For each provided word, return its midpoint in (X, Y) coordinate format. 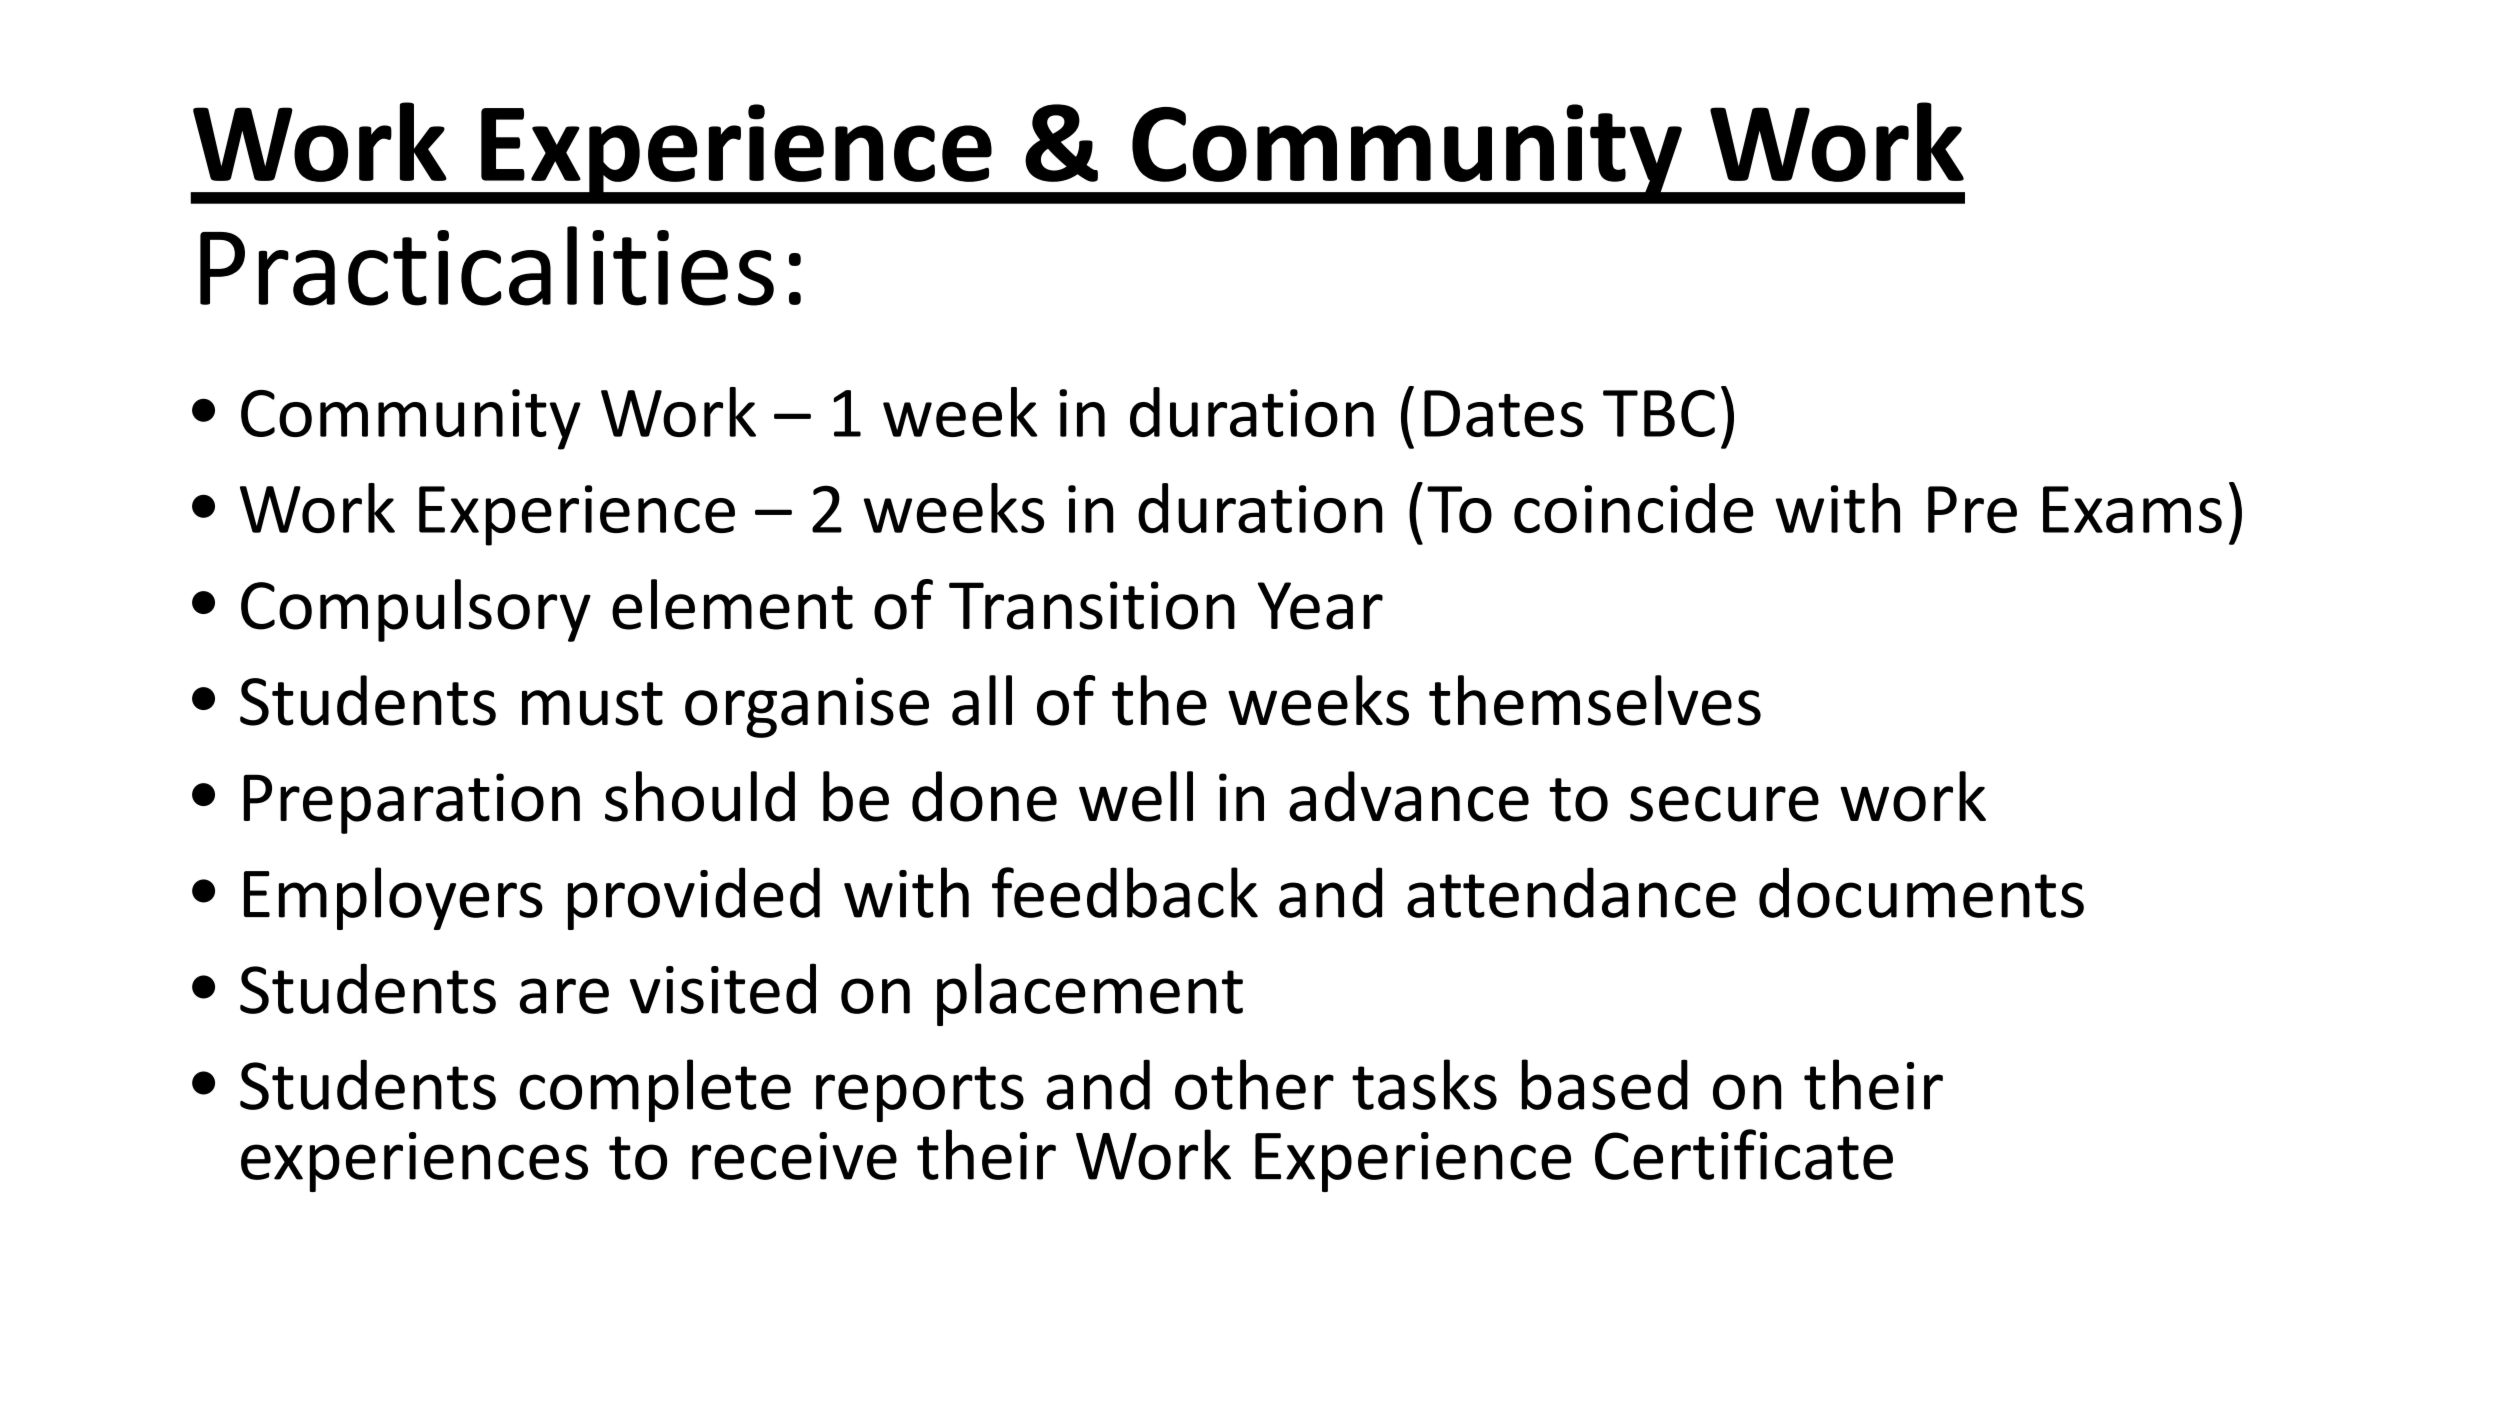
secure (1724, 804)
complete (655, 1090)
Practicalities (487, 266)
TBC (1659, 413)
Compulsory (416, 610)
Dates (1503, 413)
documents (1921, 892)
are (564, 996)
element (732, 604)
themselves (1595, 700)
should (700, 796)
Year (1320, 606)
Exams (2132, 509)
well (1136, 796)
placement (1090, 994)
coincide (1633, 508)
